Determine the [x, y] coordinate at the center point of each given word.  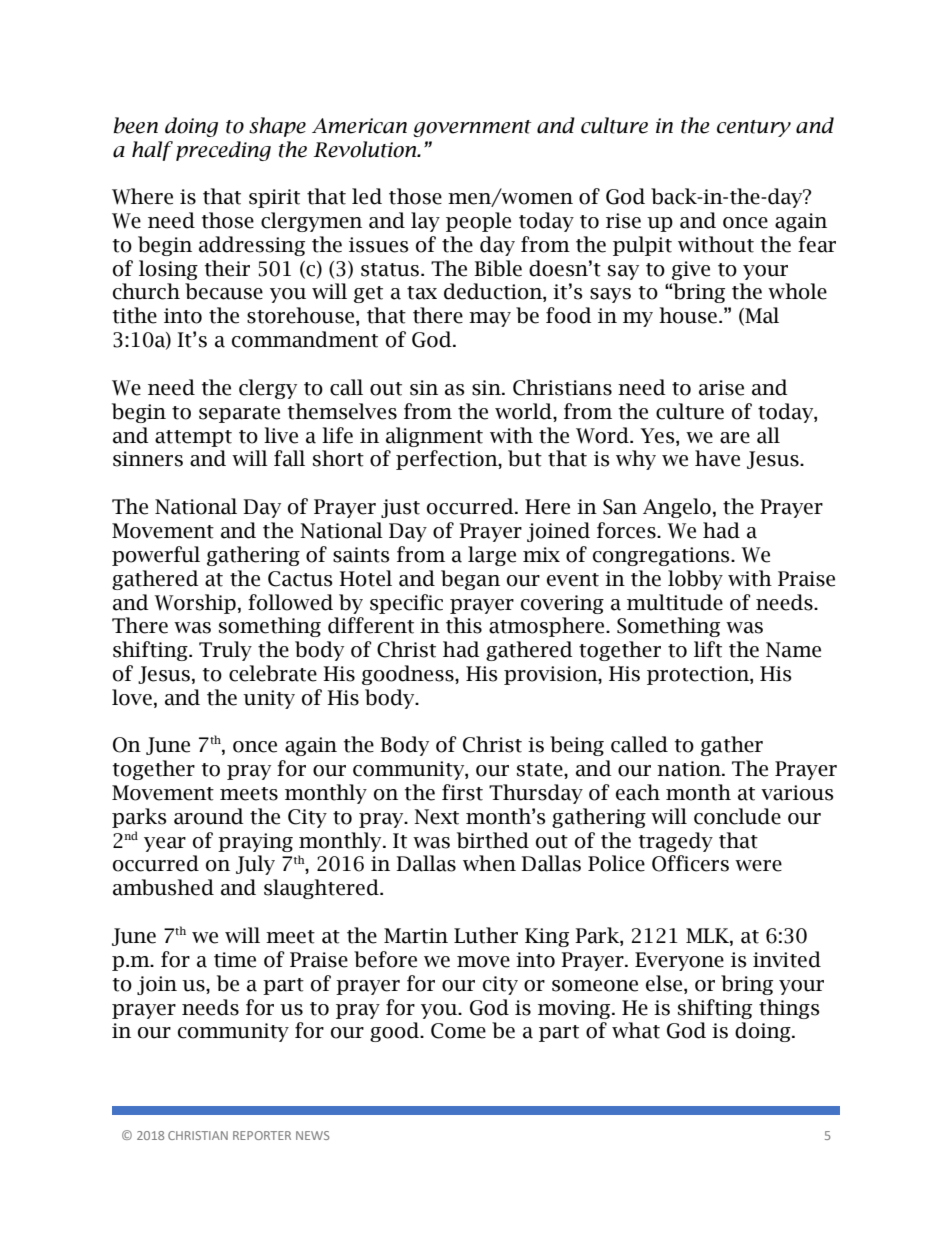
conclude [737, 816]
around [209, 816]
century [754, 128]
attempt [193, 438]
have [717, 458]
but [525, 458]
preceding [223, 151]
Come [458, 1031]
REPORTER [262, 1135]
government [472, 128]
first [462, 792]
